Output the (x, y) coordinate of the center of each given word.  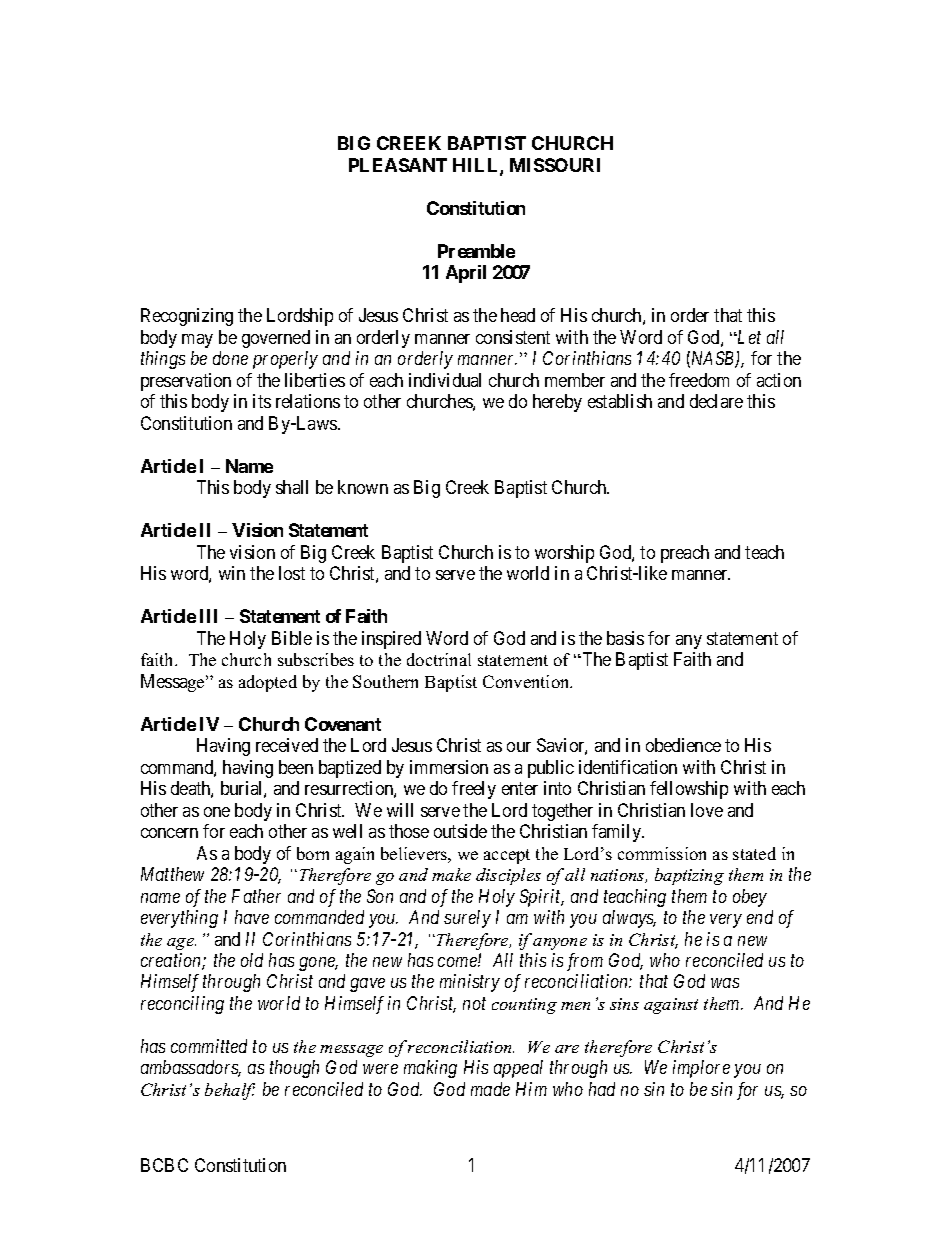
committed (209, 1046)
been (296, 767)
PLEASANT (398, 165)
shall (292, 487)
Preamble (476, 251)
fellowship (689, 790)
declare (716, 401)
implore (701, 1069)
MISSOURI (555, 165)
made (490, 1089)
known (363, 487)
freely (474, 790)
